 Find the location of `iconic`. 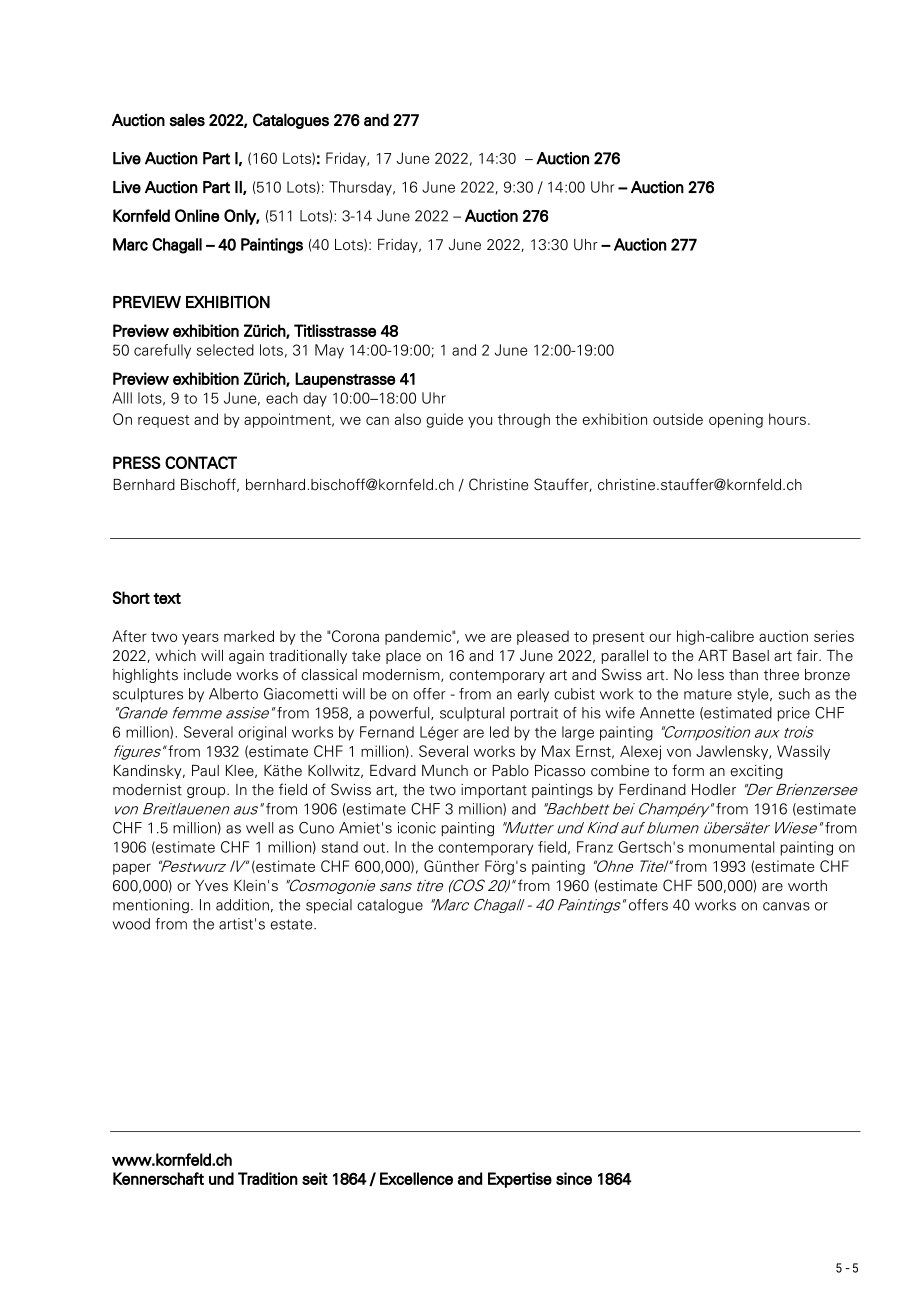

iconic is located at coordinates (417, 828).
